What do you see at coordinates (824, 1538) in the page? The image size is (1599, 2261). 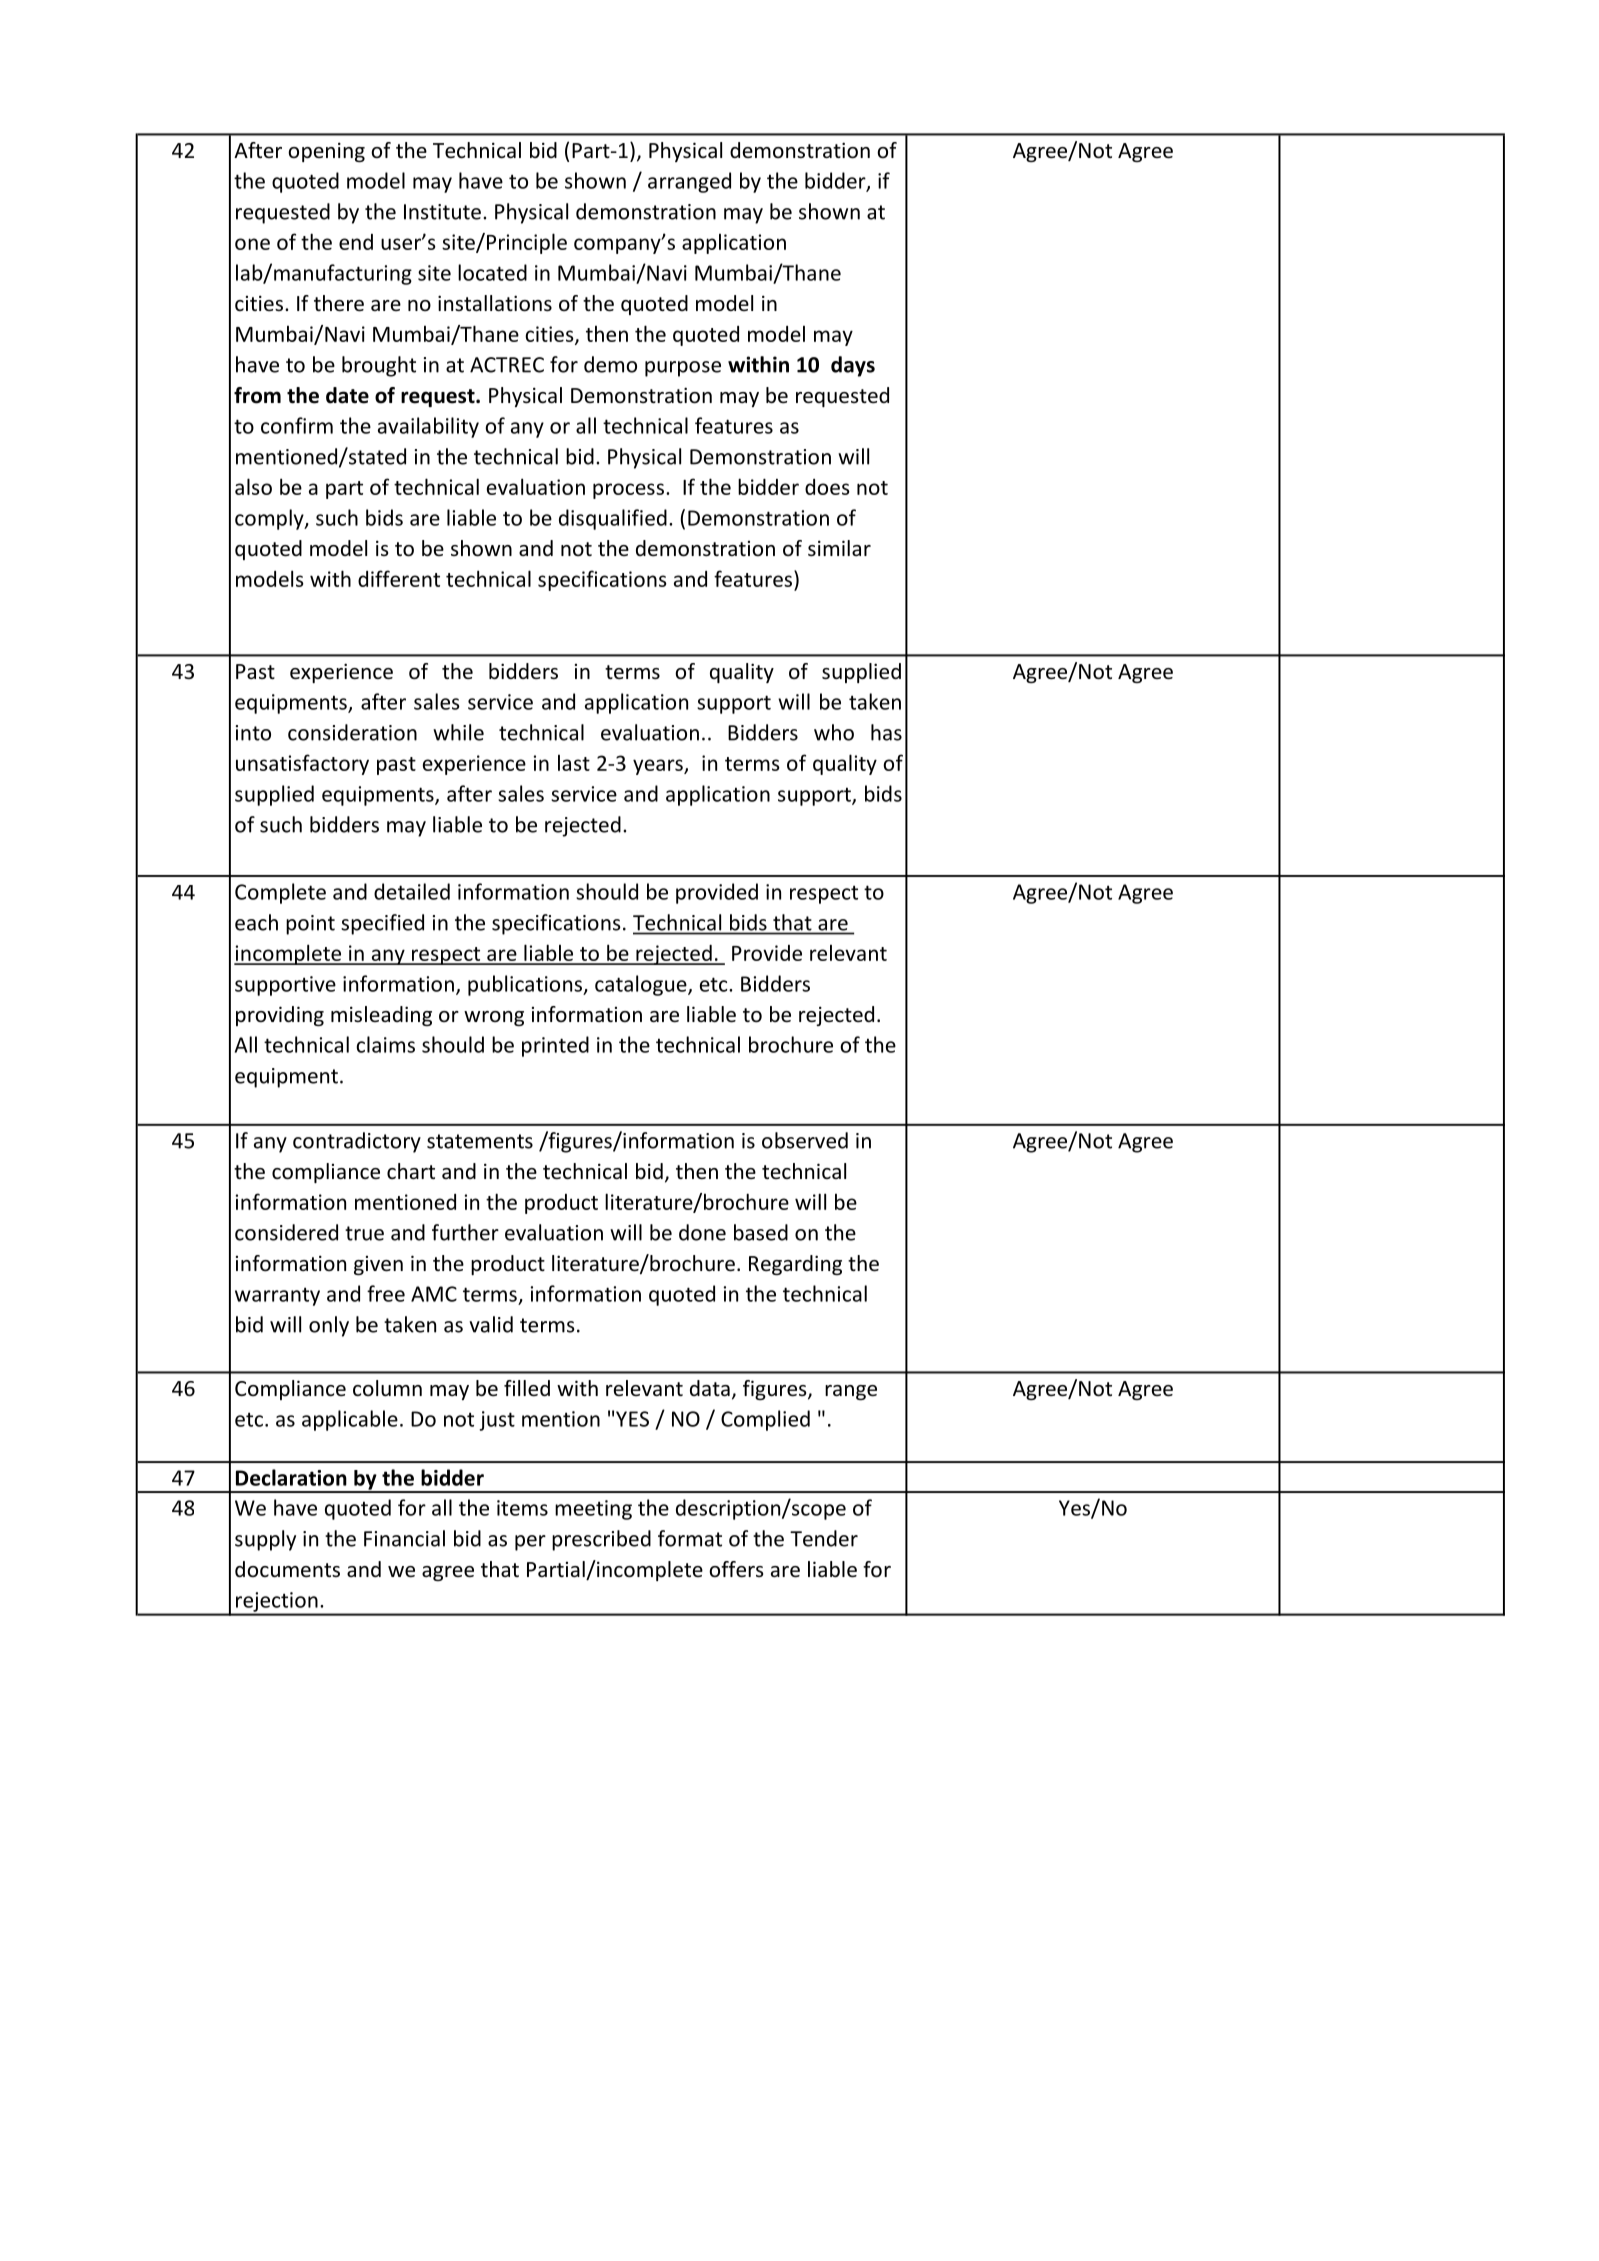 I see `Tender` at bounding box center [824, 1538].
